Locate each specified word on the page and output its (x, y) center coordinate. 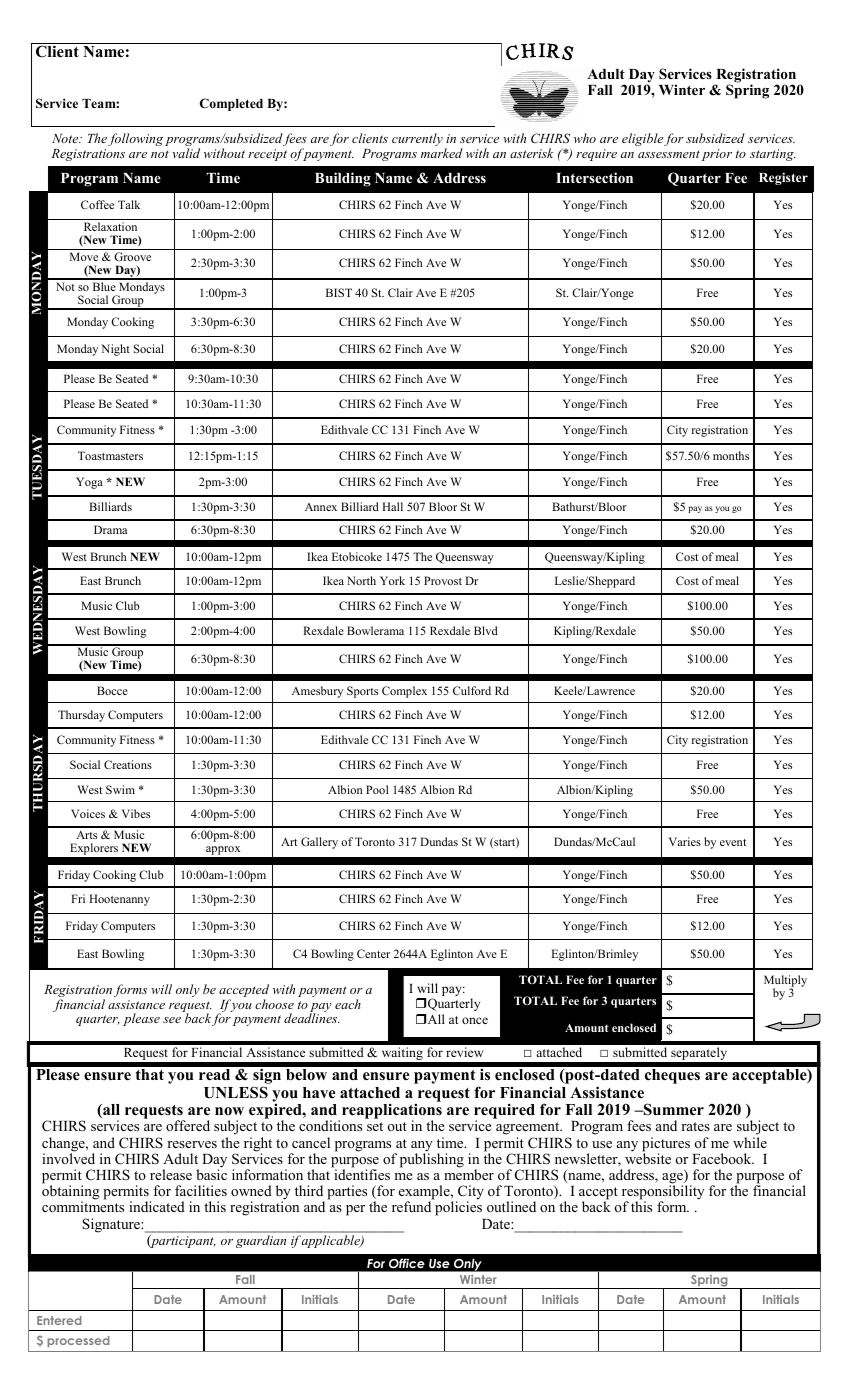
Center (373, 953)
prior (717, 155)
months (731, 455)
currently (417, 139)
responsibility (663, 1192)
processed (78, 1342)
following (135, 139)
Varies (685, 841)
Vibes (136, 813)
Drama (110, 529)
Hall (392, 506)
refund (411, 1206)
